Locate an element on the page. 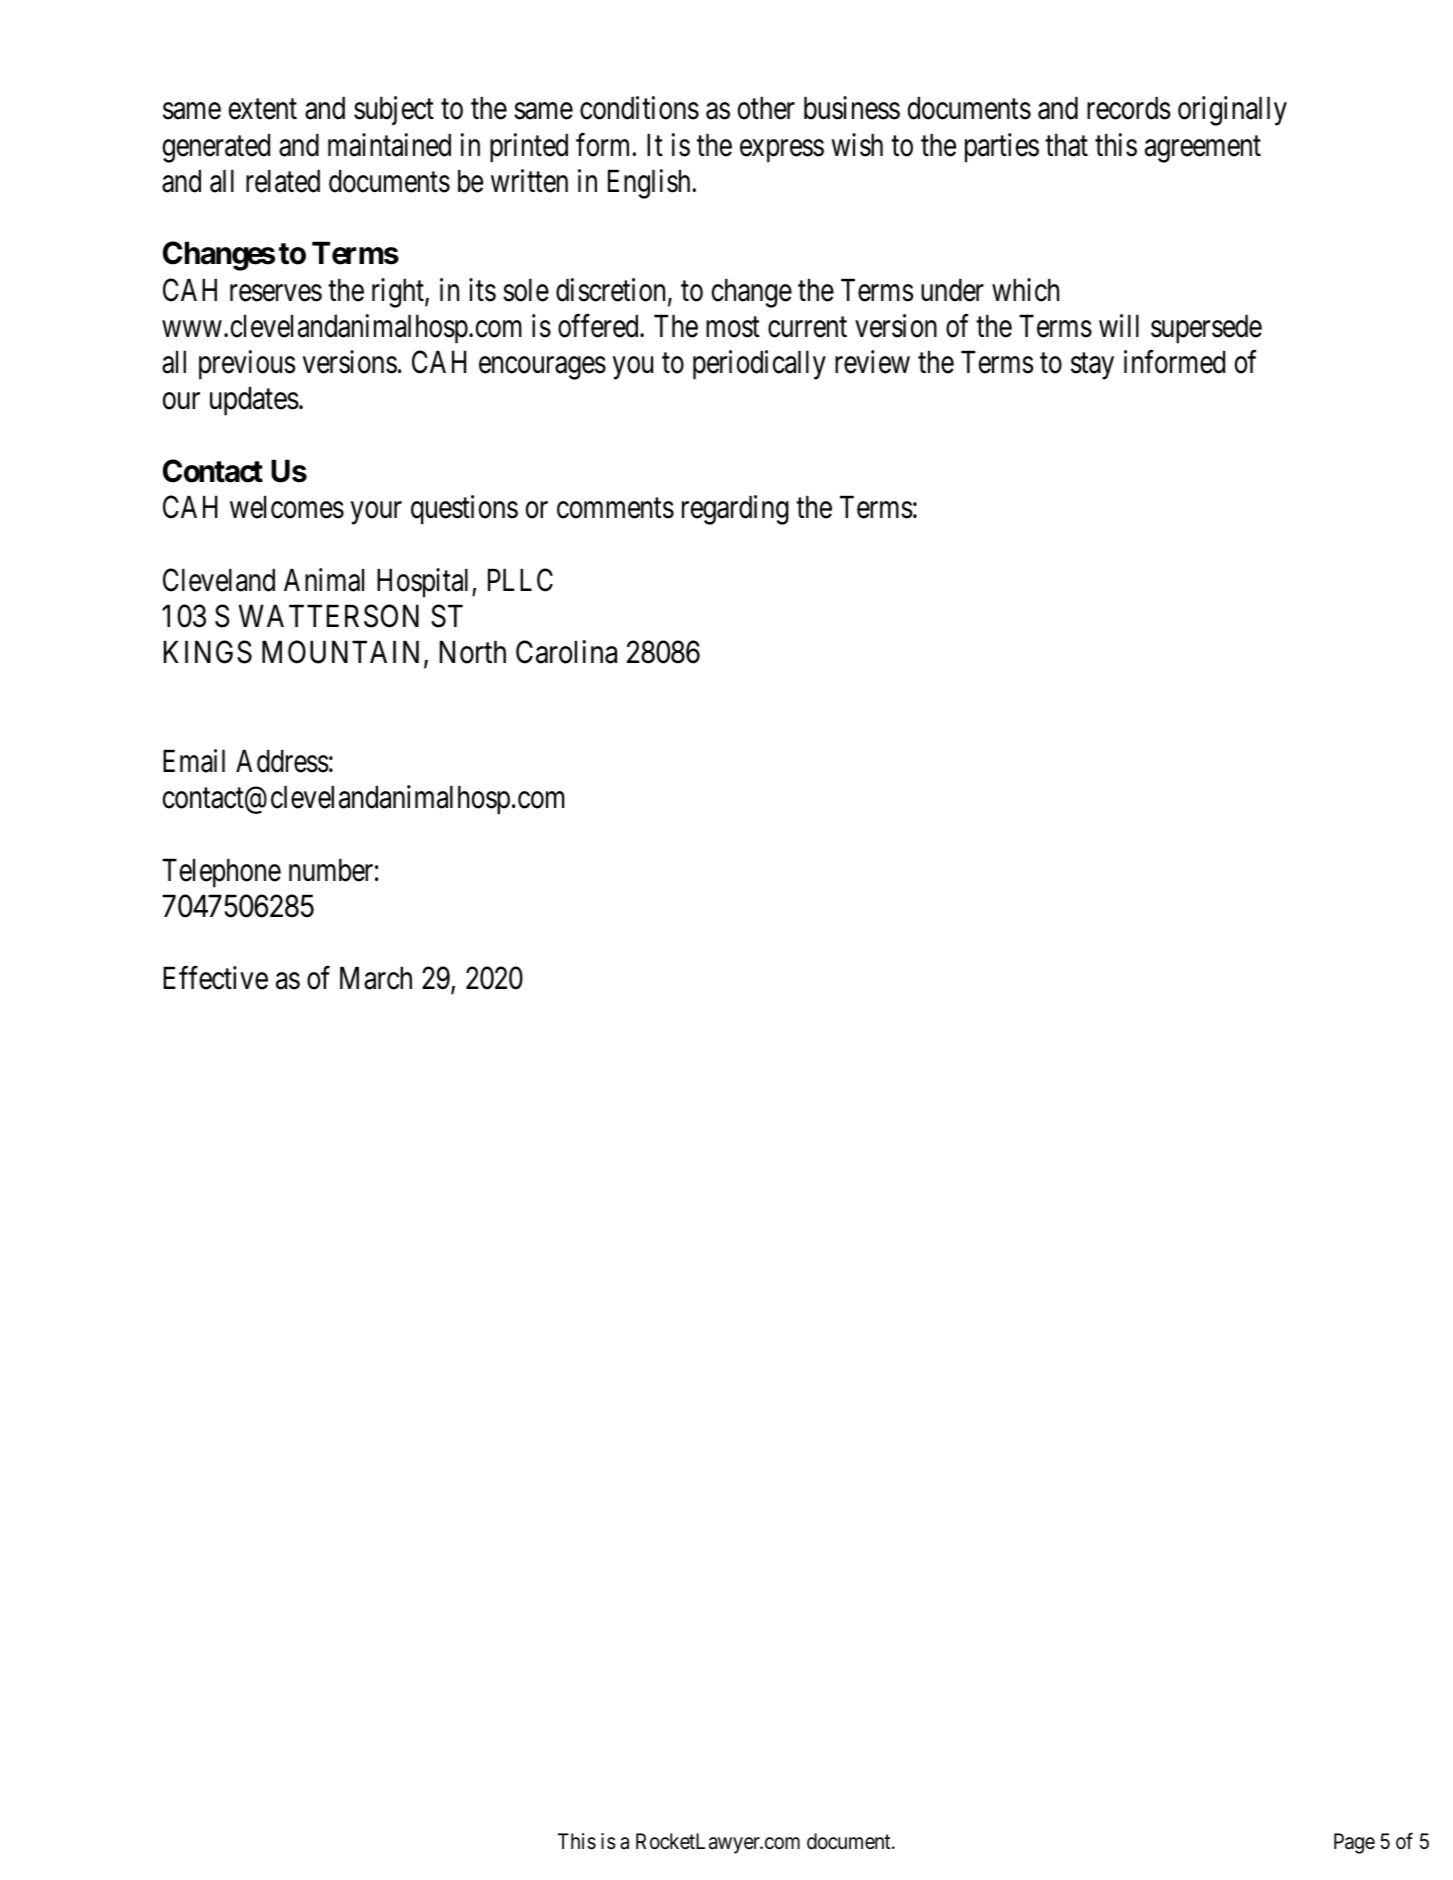 The width and height of the document is (1453, 1880). related is located at coordinates (283, 181).
